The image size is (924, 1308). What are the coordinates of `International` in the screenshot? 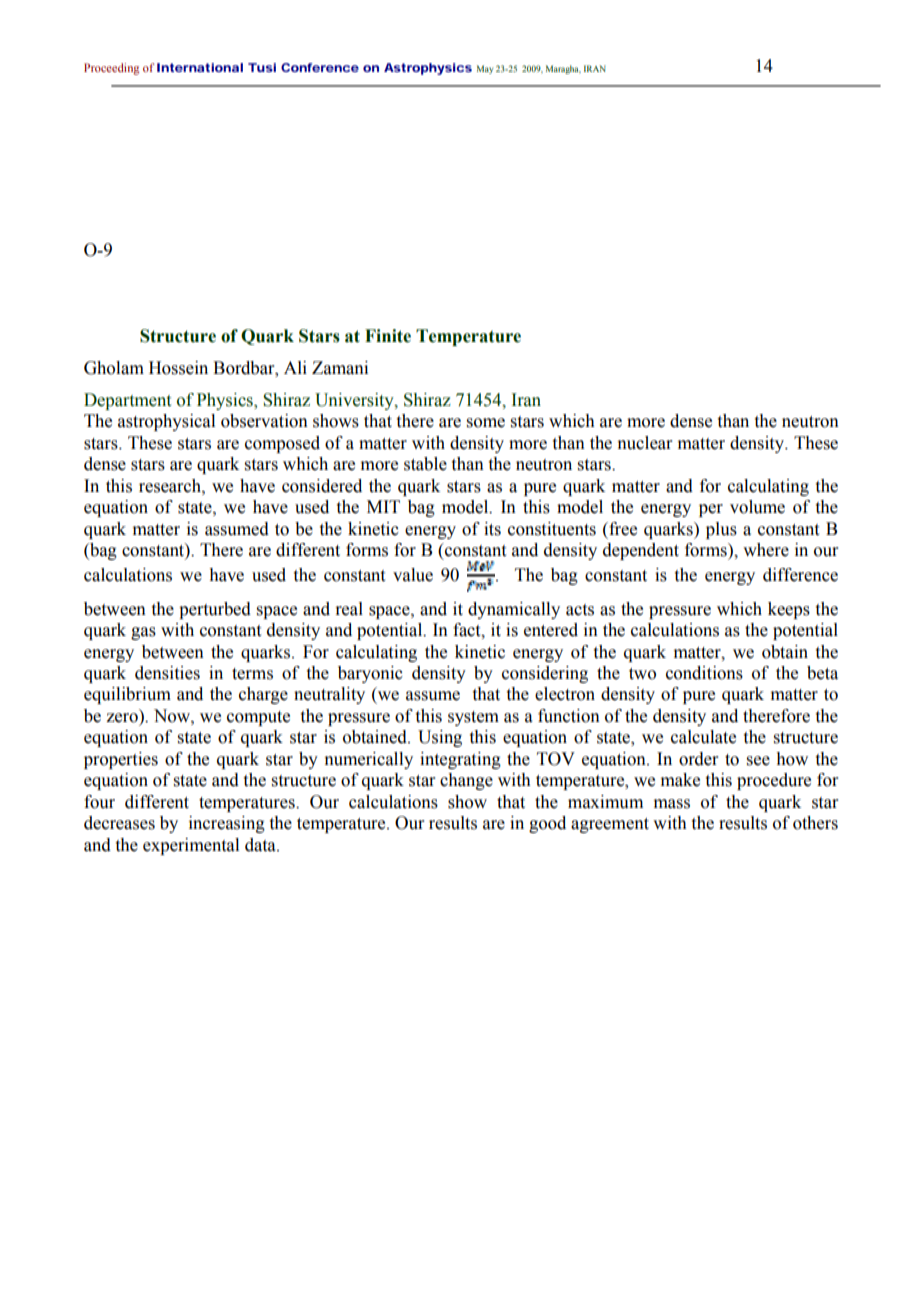 It's located at (200, 67).
